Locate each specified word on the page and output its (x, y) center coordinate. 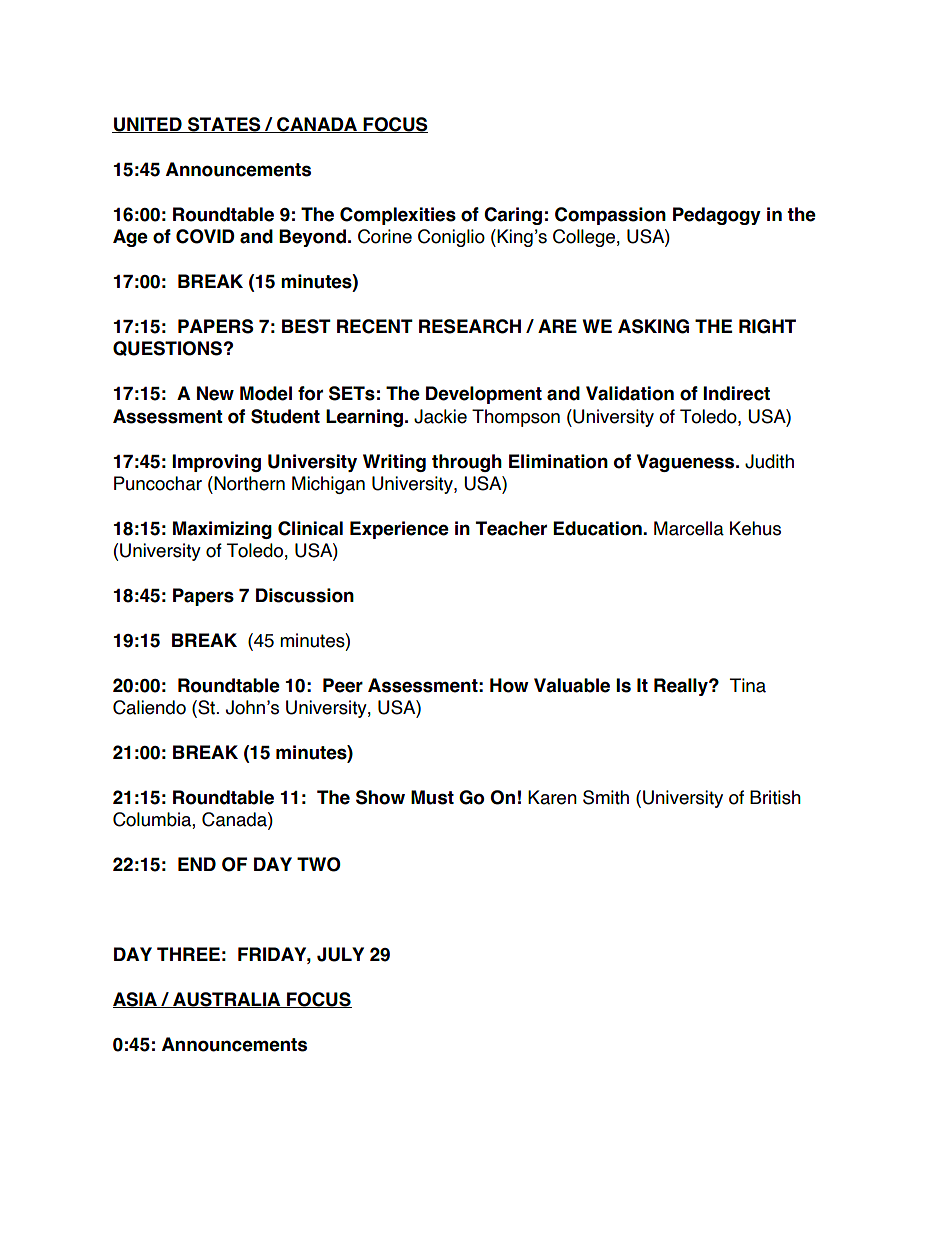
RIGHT (767, 326)
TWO (319, 864)
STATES (224, 125)
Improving (216, 463)
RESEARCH (470, 326)
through (467, 463)
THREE (188, 954)
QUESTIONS (168, 348)
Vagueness (687, 463)
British (775, 797)
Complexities (398, 216)
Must (432, 797)
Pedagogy (717, 216)
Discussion (305, 595)
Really (682, 687)
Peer (343, 685)
